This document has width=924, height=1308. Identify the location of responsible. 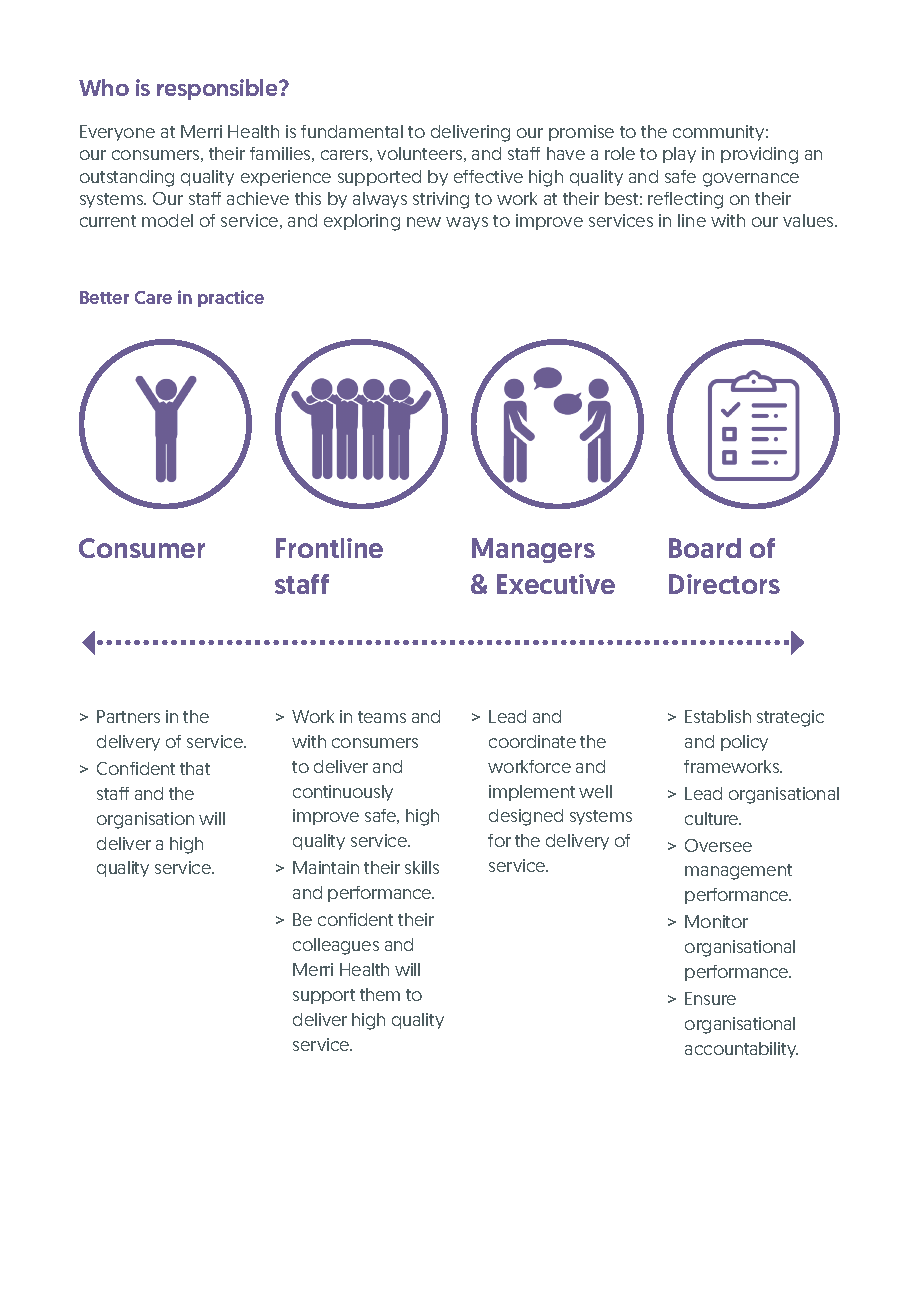
(219, 89).
